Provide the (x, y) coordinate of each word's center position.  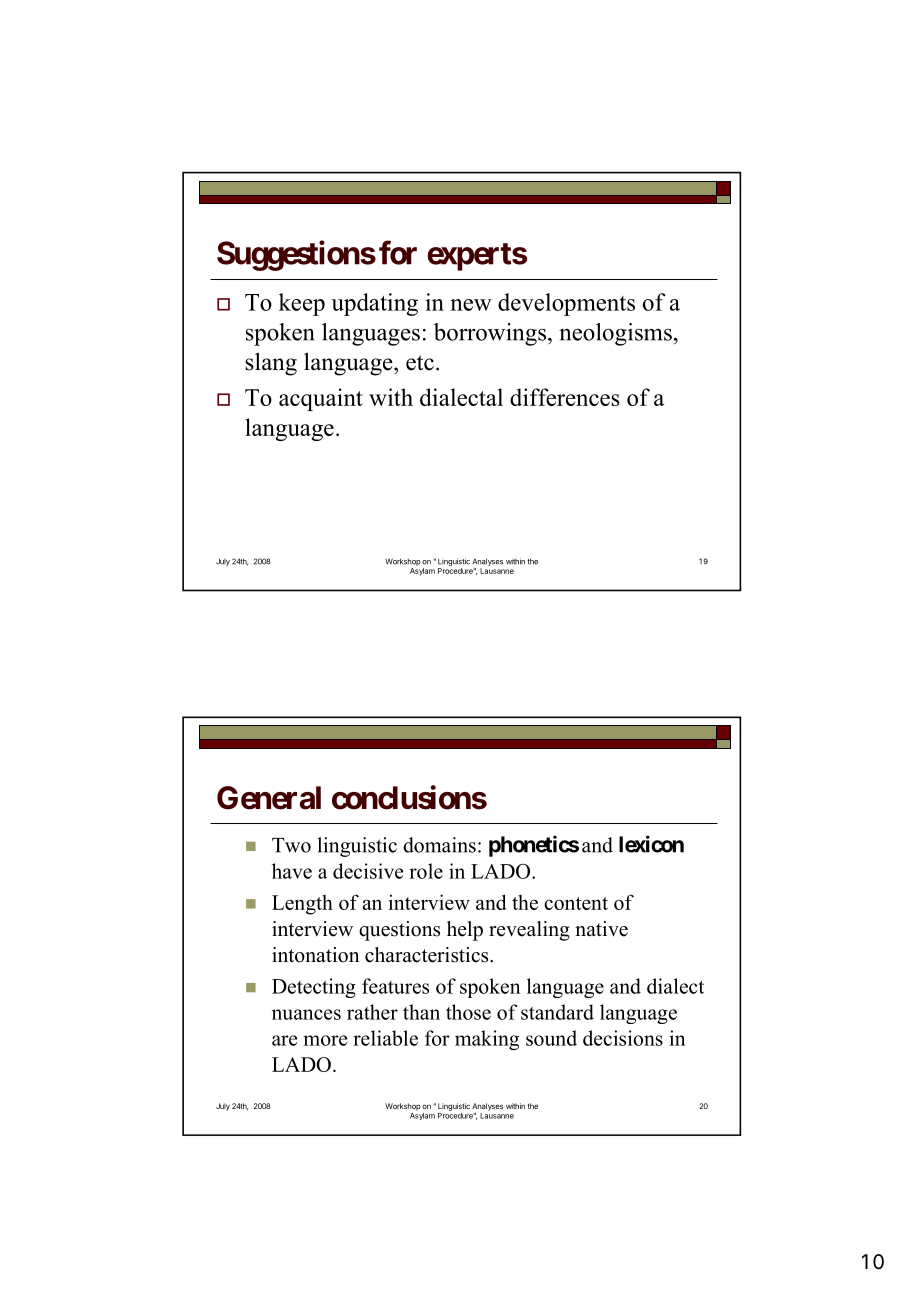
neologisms (615, 334)
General (269, 798)
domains (439, 845)
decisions (623, 1038)
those (468, 1012)
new (471, 305)
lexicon (651, 844)
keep (302, 304)
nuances (306, 1014)
